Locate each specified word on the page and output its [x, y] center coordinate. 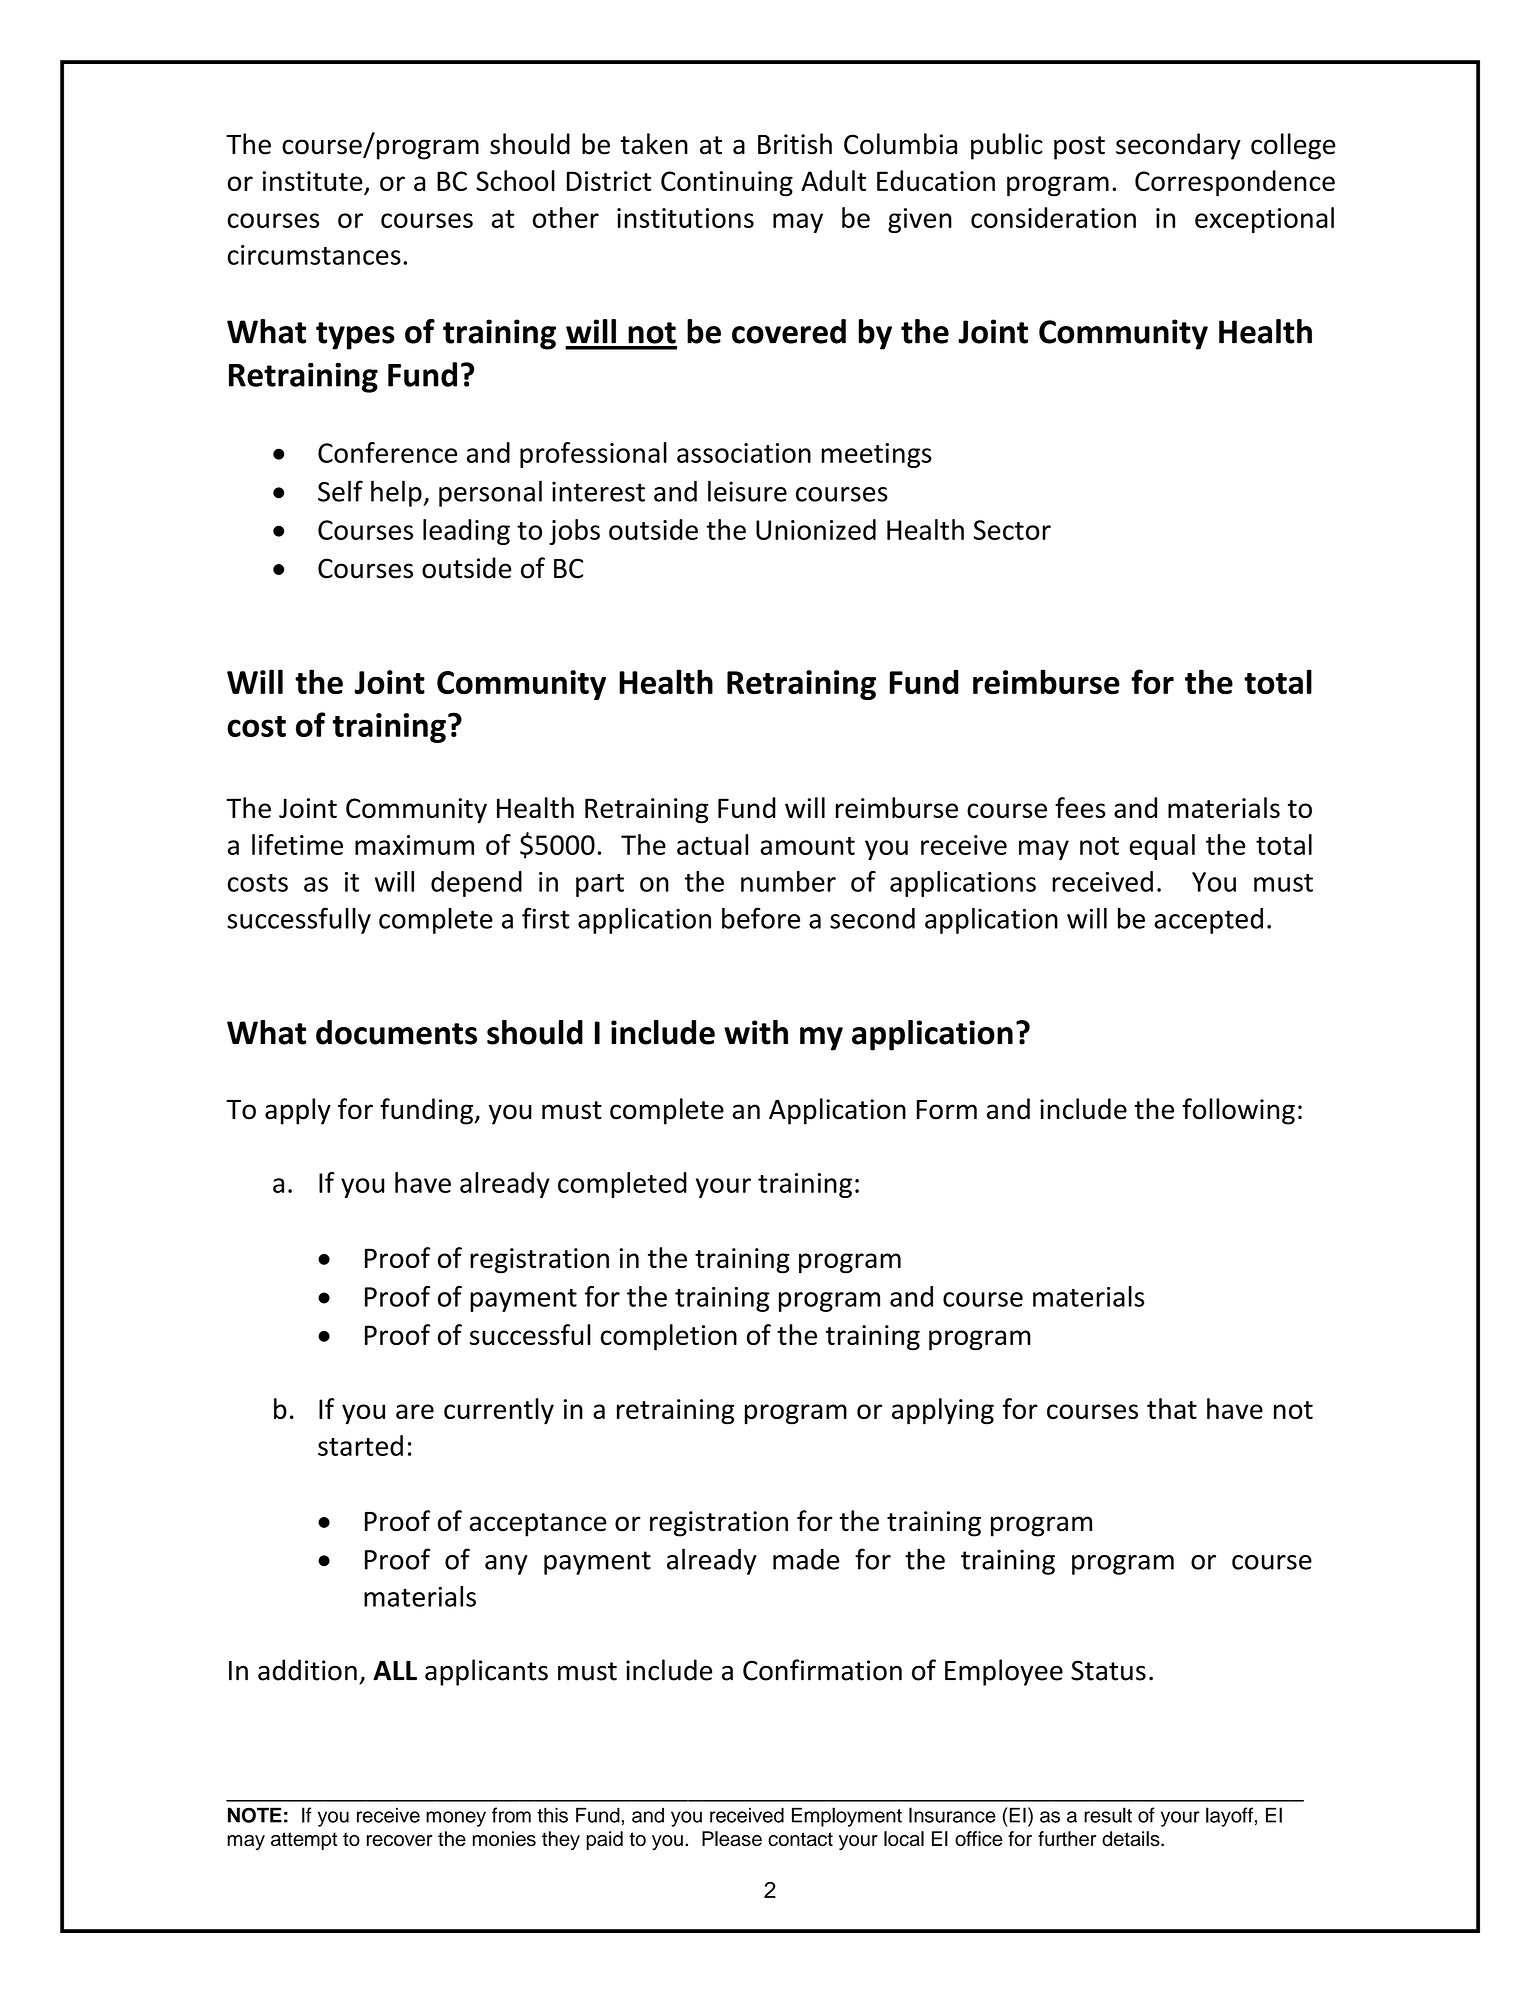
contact [800, 1839]
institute [314, 182]
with [756, 1032]
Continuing [727, 184]
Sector [1012, 530]
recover [400, 1841]
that [1172, 1408]
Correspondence [1235, 183]
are [415, 1411]
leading [466, 532]
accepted [1208, 921]
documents [396, 1032]
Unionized [816, 529]
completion [669, 1337]
